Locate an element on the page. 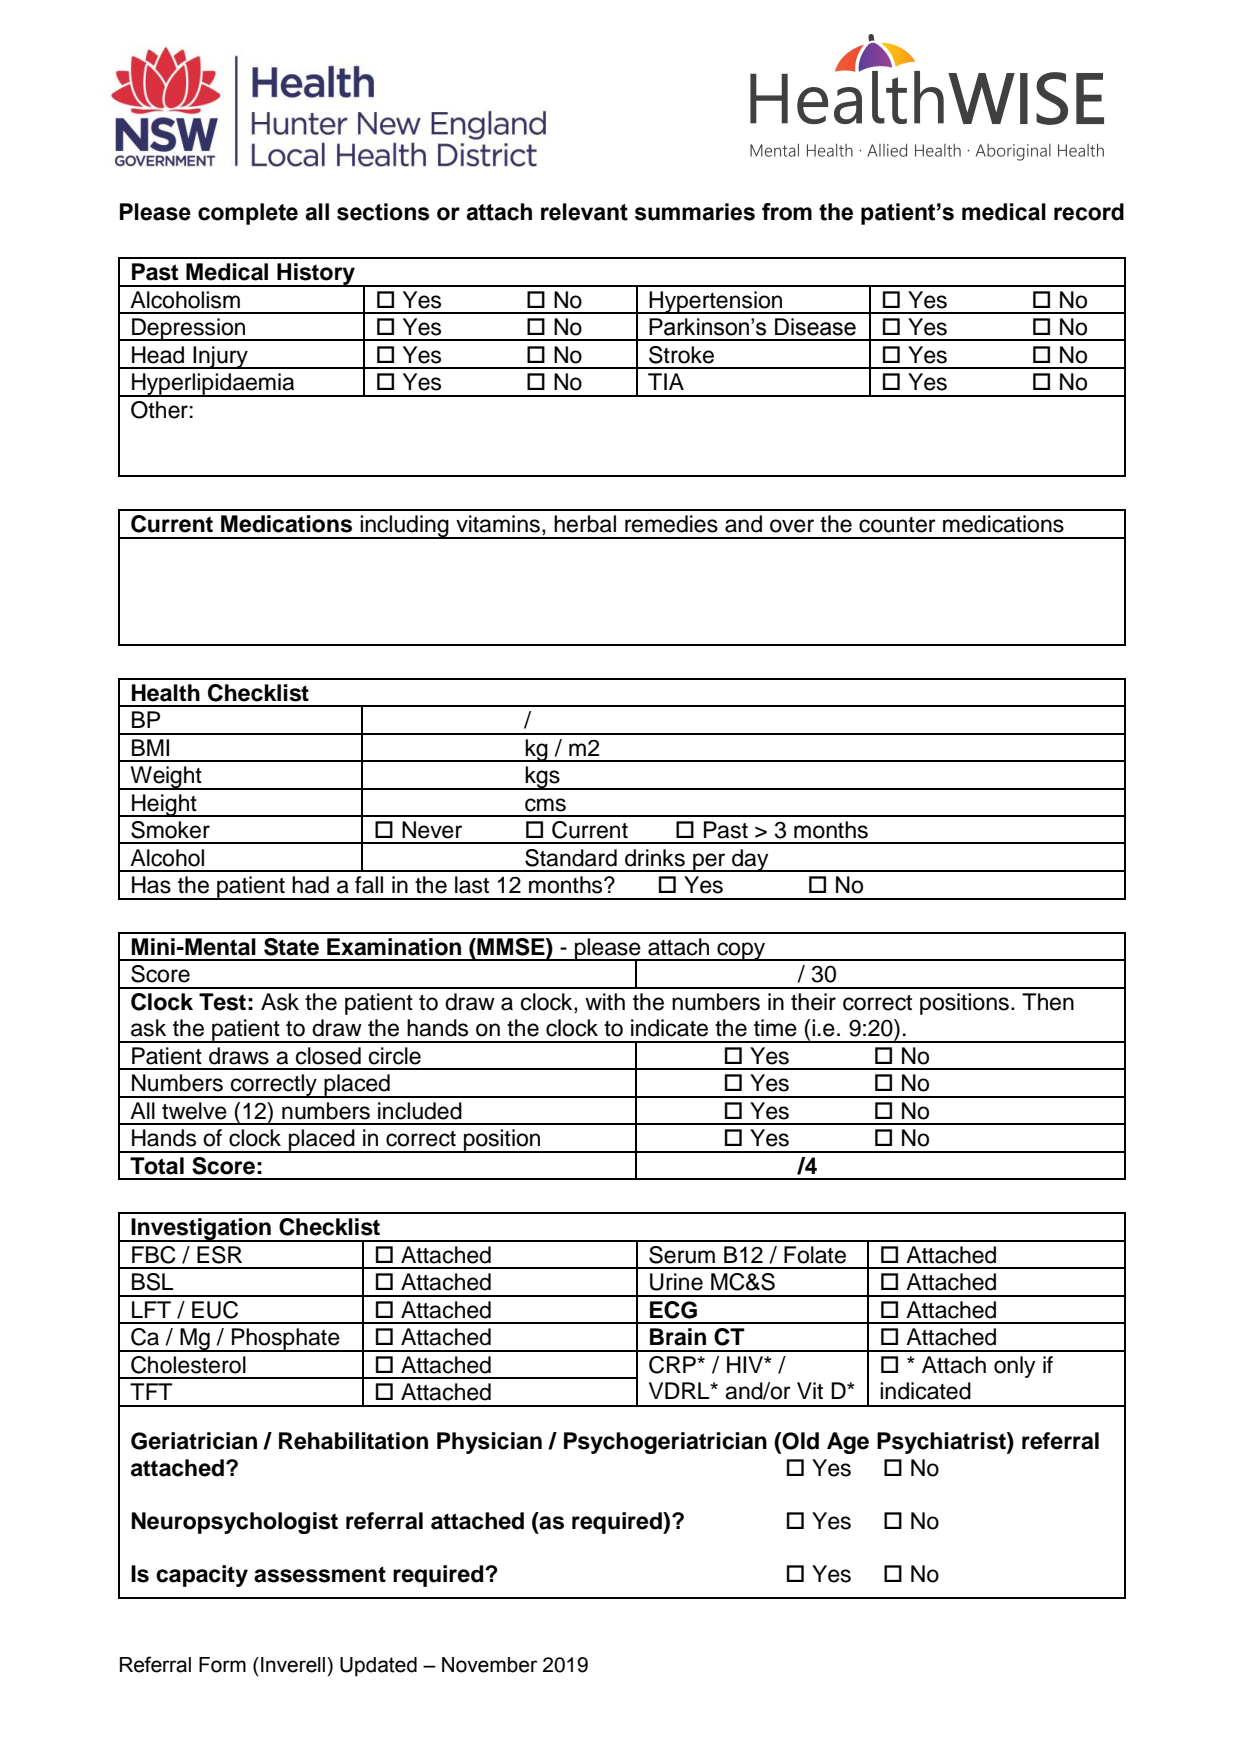 This document has width=1244, height=1760. with is located at coordinates (605, 1001).
